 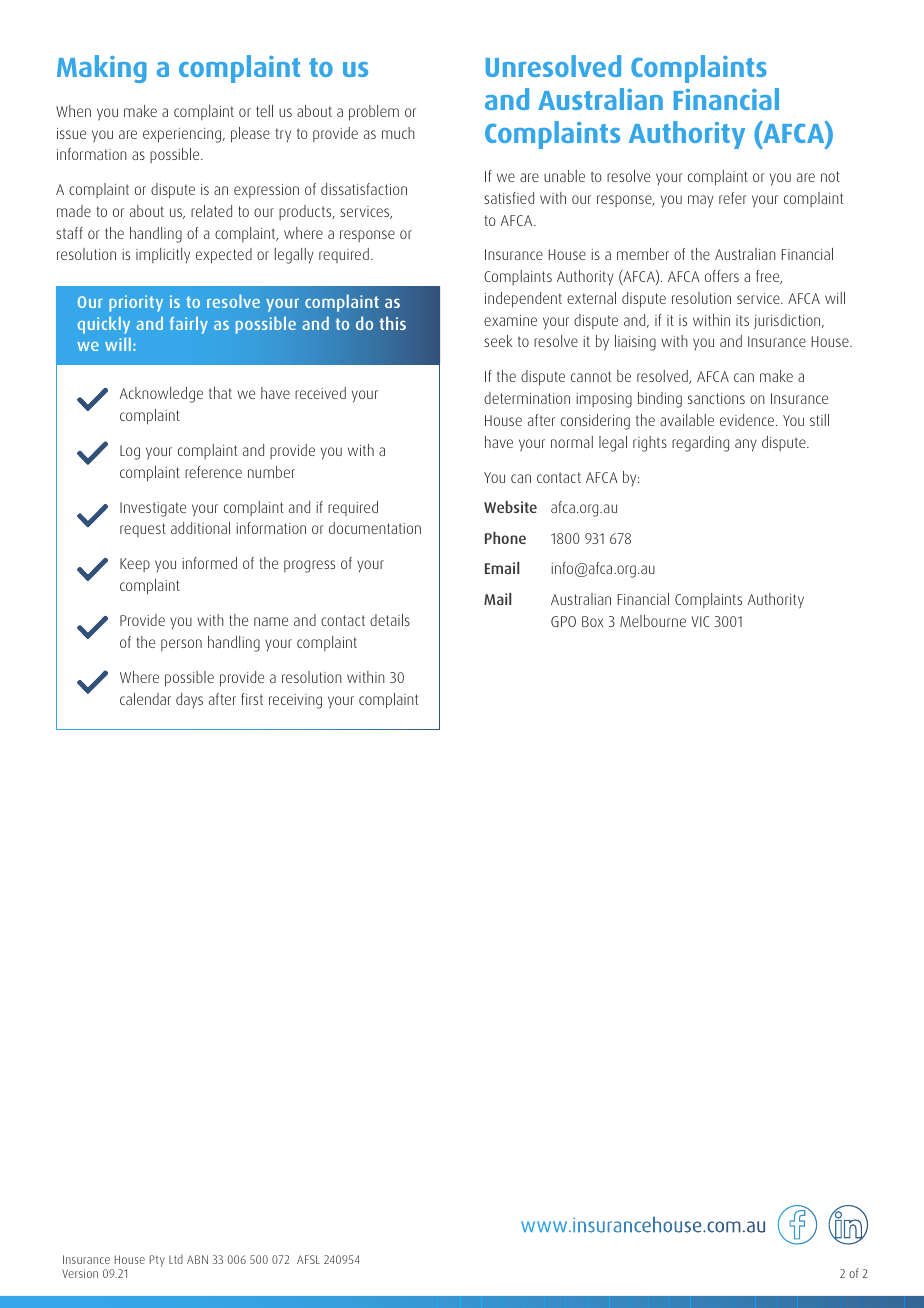 I want to click on seek, so click(x=498, y=341).
